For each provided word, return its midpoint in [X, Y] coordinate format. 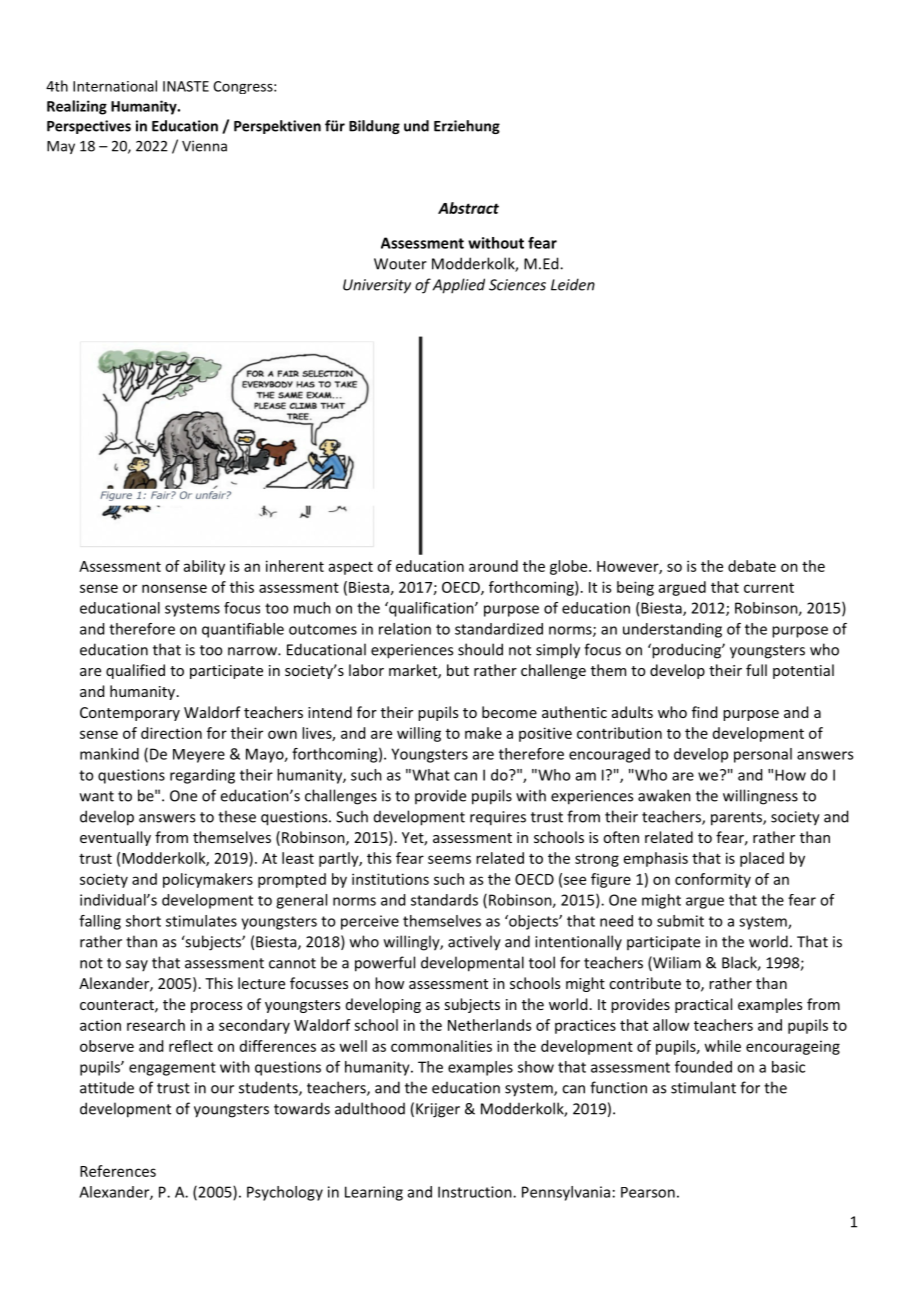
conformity [713, 880]
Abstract [468, 208]
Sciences [517, 285]
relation [405, 629]
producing [686, 651]
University [377, 286]
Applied [459, 286]
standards [444, 900]
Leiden [573, 284]
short [143, 921]
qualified [135, 671]
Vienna [204, 146]
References [118, 1171]
